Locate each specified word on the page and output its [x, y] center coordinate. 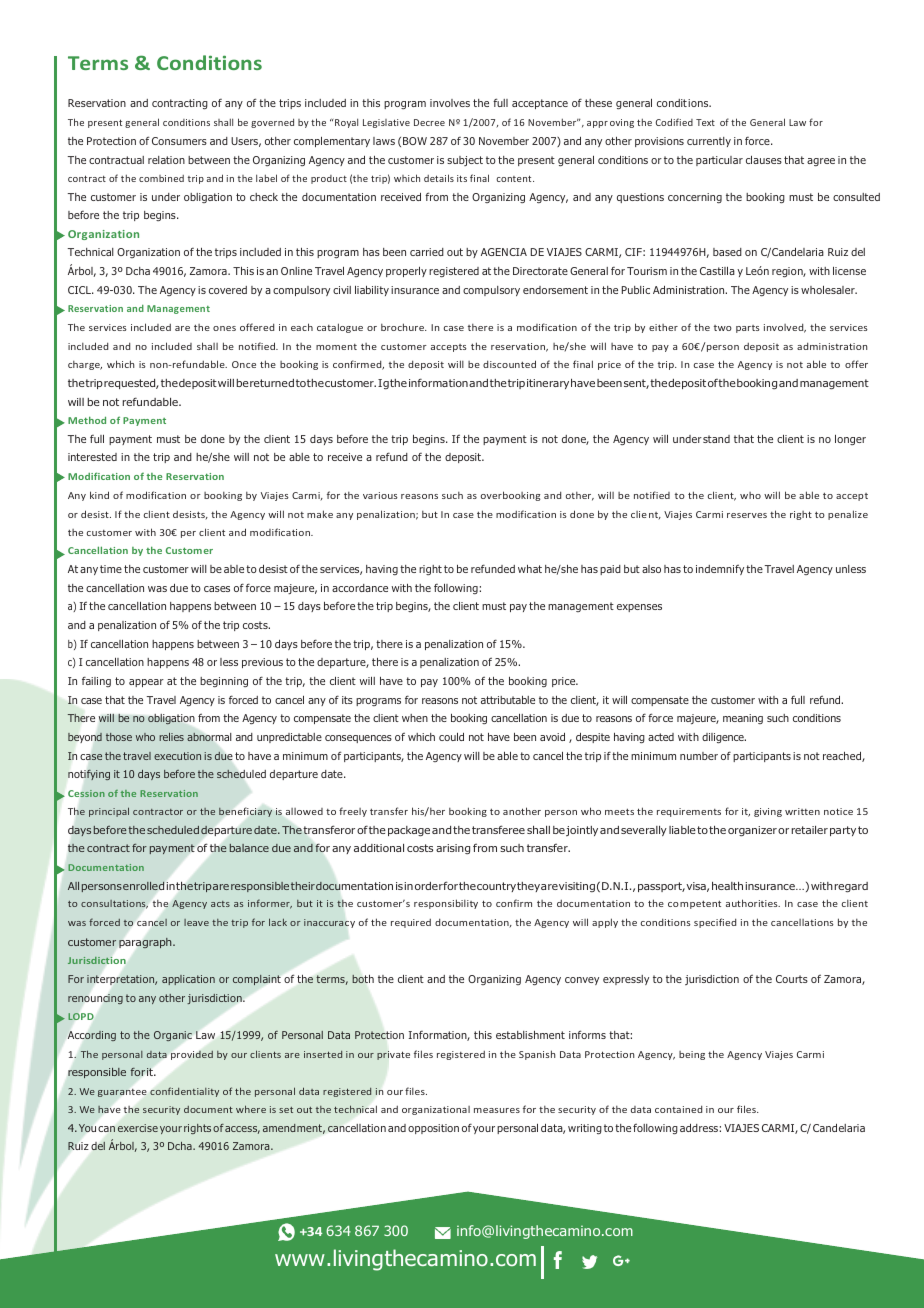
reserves [747, 515]
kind [99, 495]
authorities [753, 903]
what [530, 569]
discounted [509, 364]
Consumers [179, 141]
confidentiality [184, 1092]
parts [748, 329]
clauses [764, 160]
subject [465, 161]
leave [196, 922]
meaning [743, 719]
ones [224, 328]
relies [171, 737]
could [451, 737]
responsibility [446, 904]
